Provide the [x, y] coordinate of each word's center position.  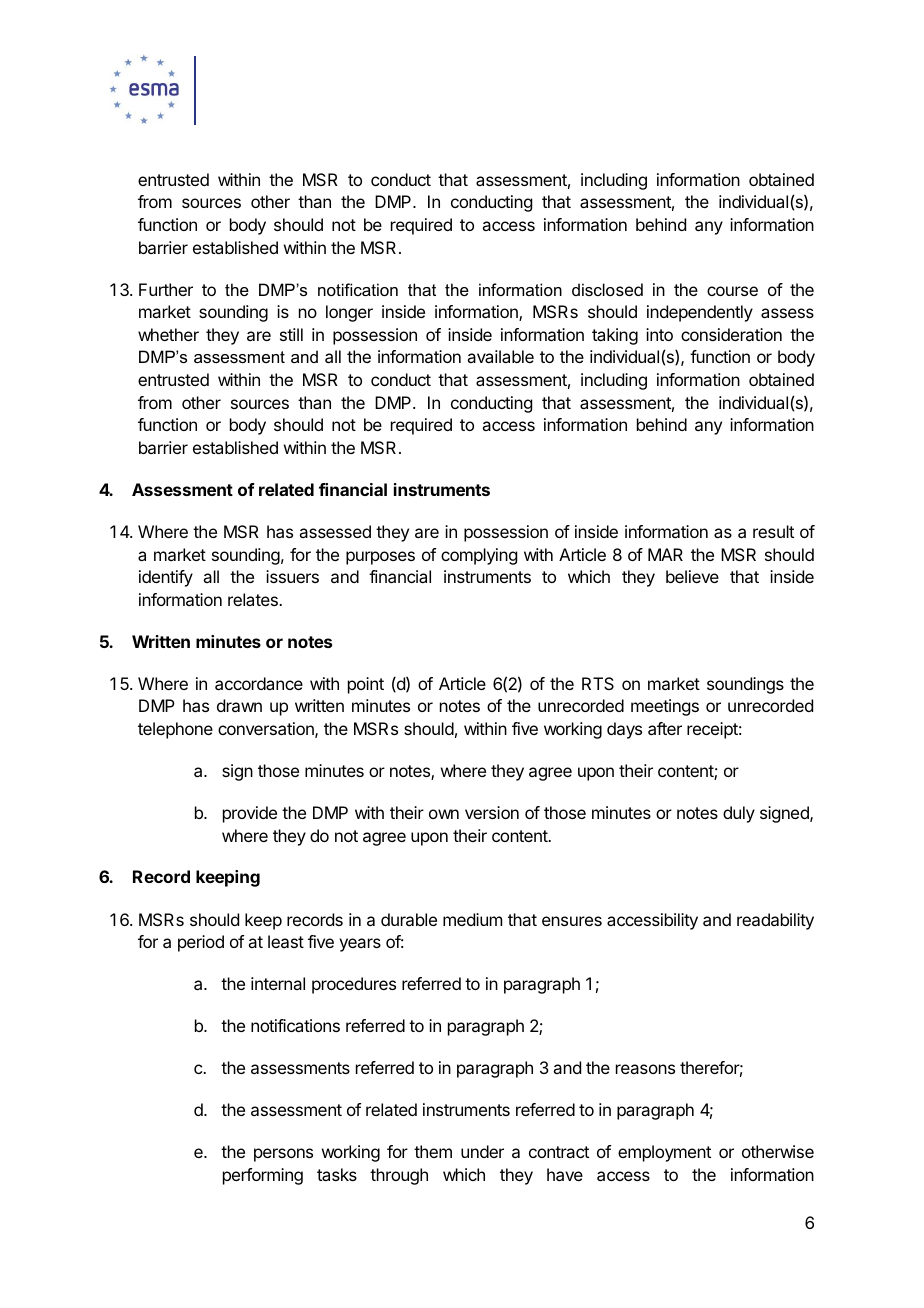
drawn [239, 705]
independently [700, 313]
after [665, 728]
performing [263, 1176]
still [291, 334]
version [492, 812]
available [500, 356]
